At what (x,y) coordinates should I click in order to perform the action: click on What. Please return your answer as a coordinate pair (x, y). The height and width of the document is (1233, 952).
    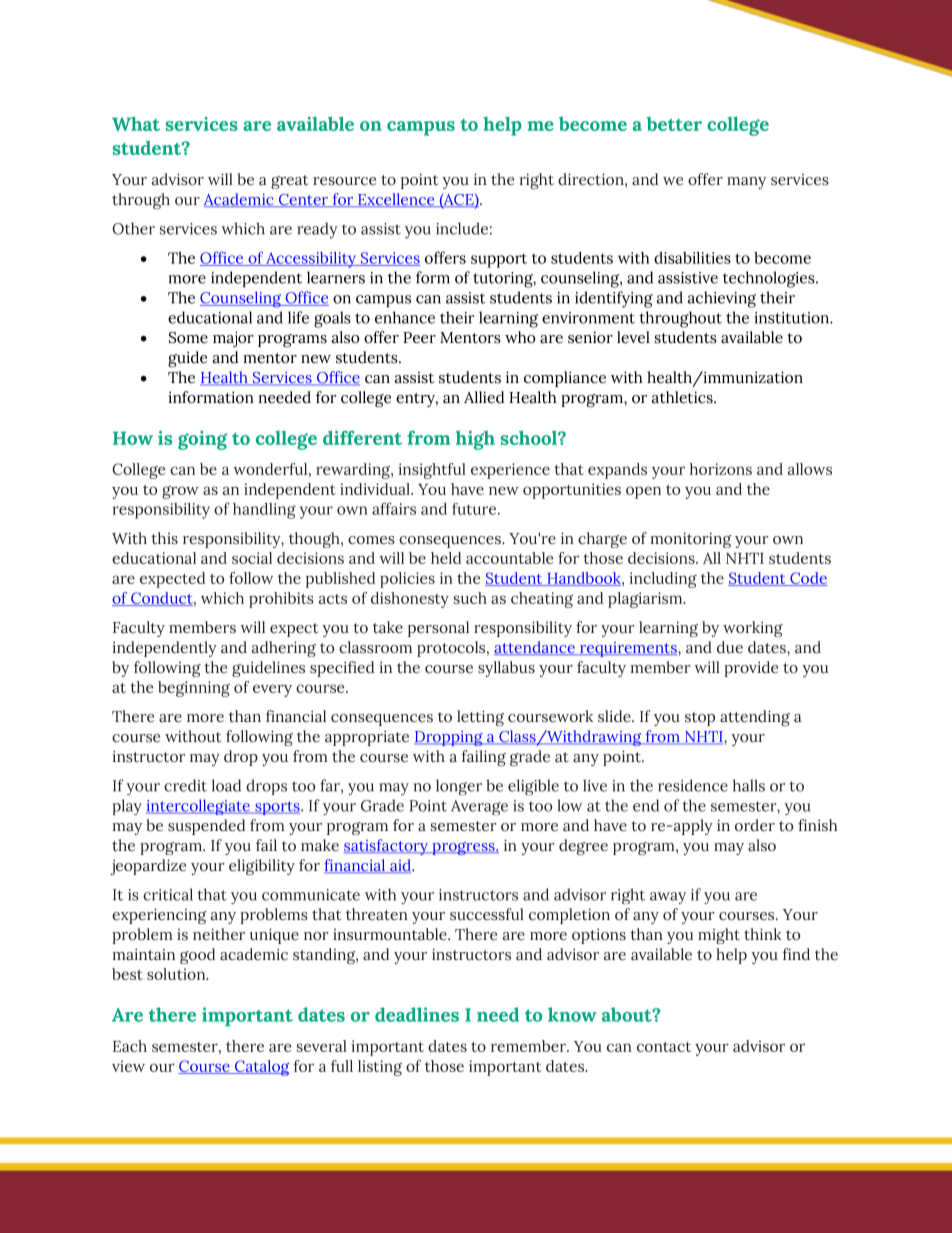
    Looking at the image, I should click on (136, 123).
